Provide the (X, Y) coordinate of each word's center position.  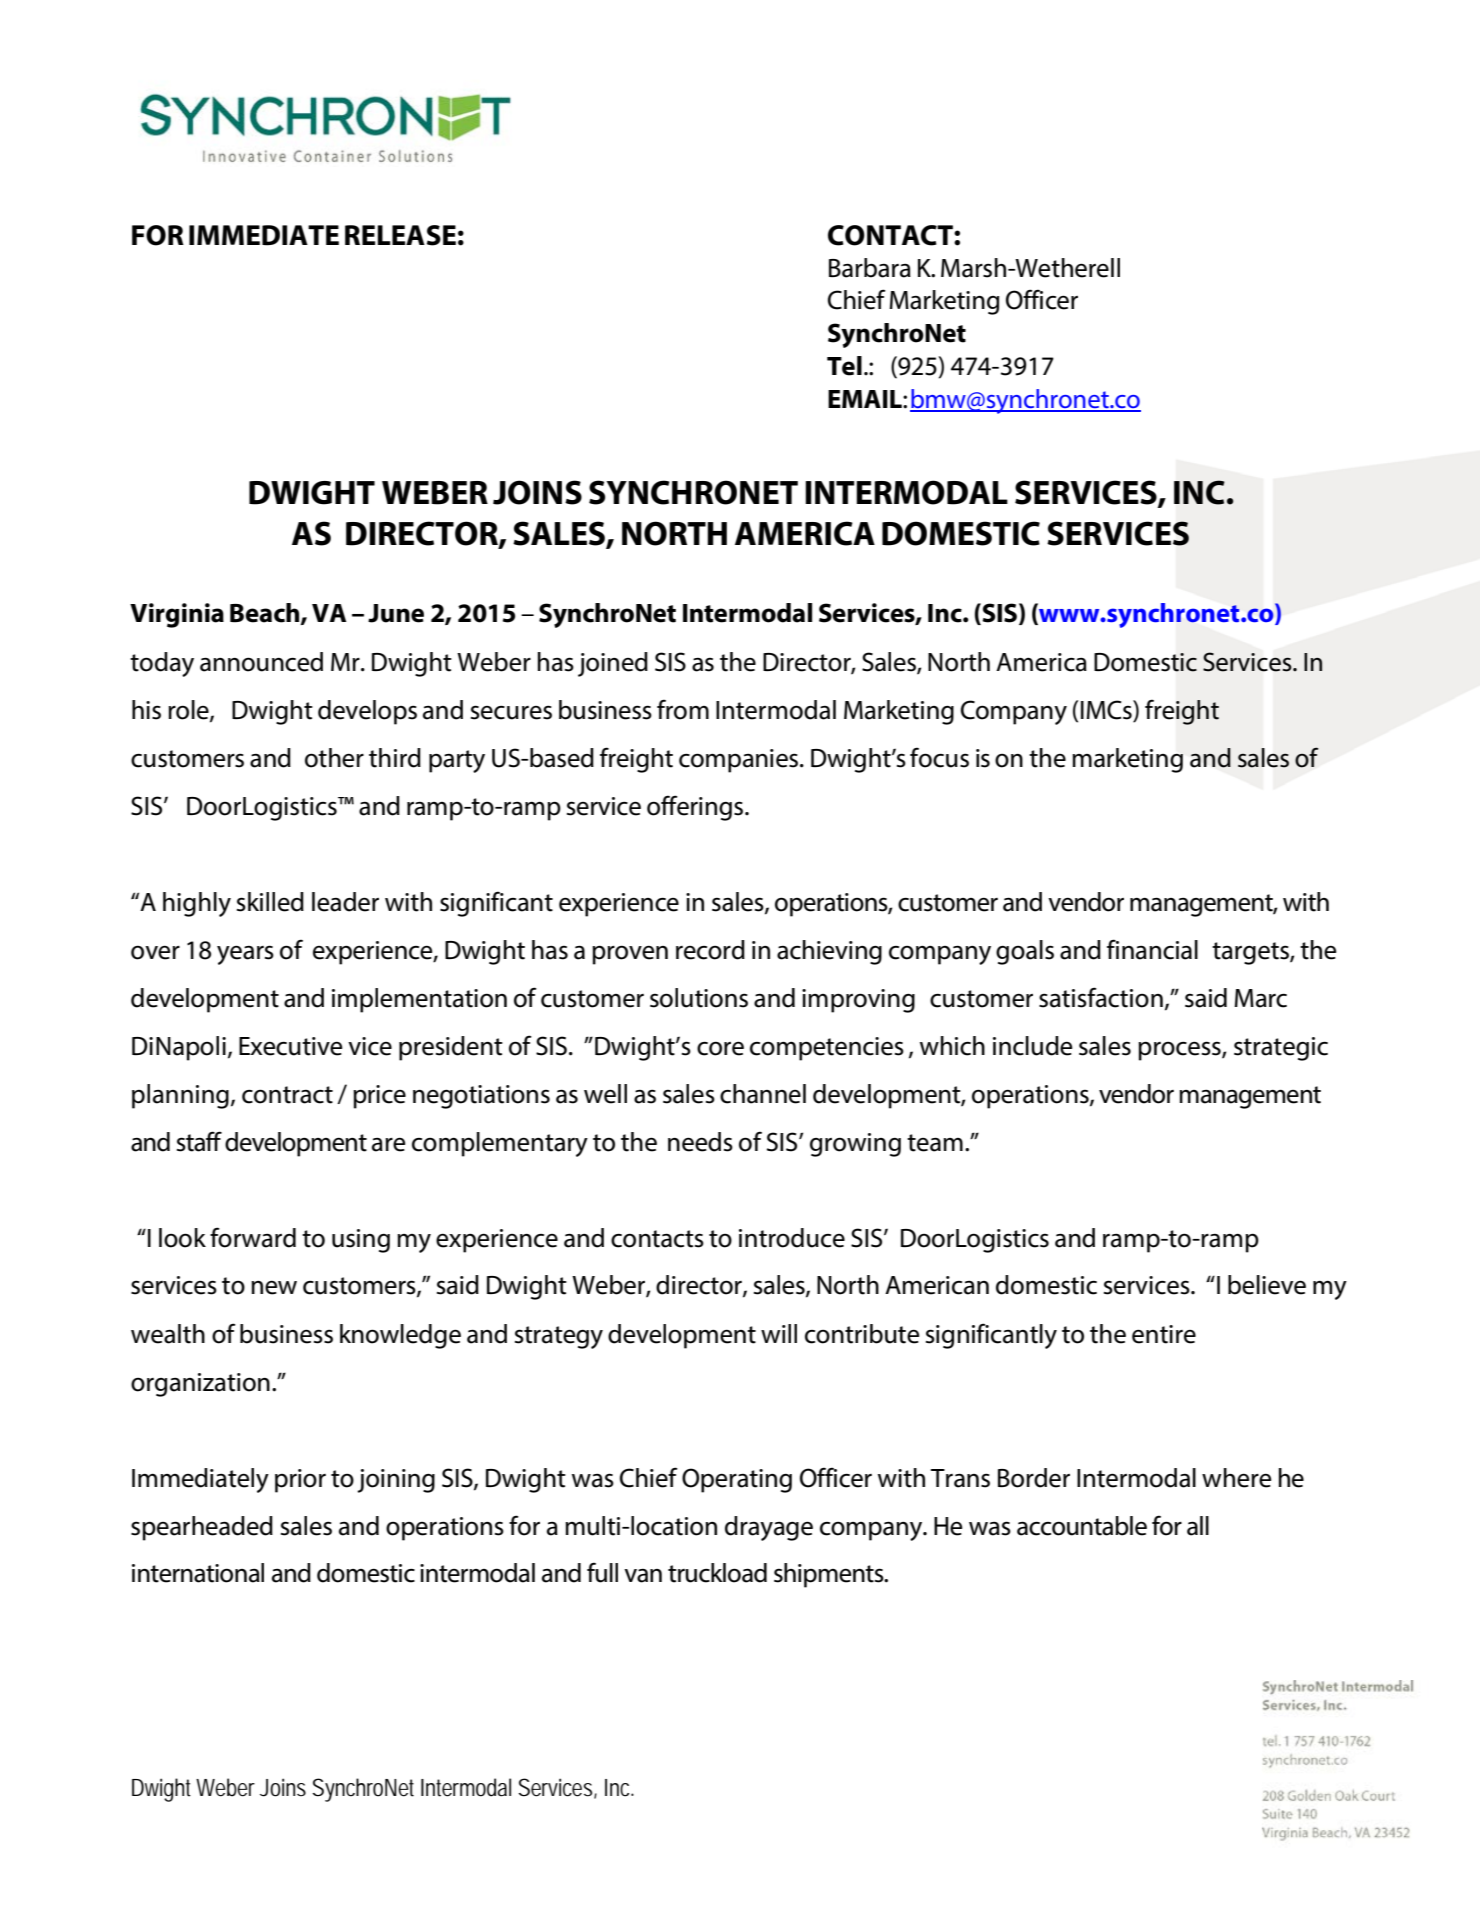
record (710, 950)
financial (1152, 949)
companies (738, 761)
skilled (270, 902)
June (396, 613)
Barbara (870, 268)
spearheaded (202, 1528)
